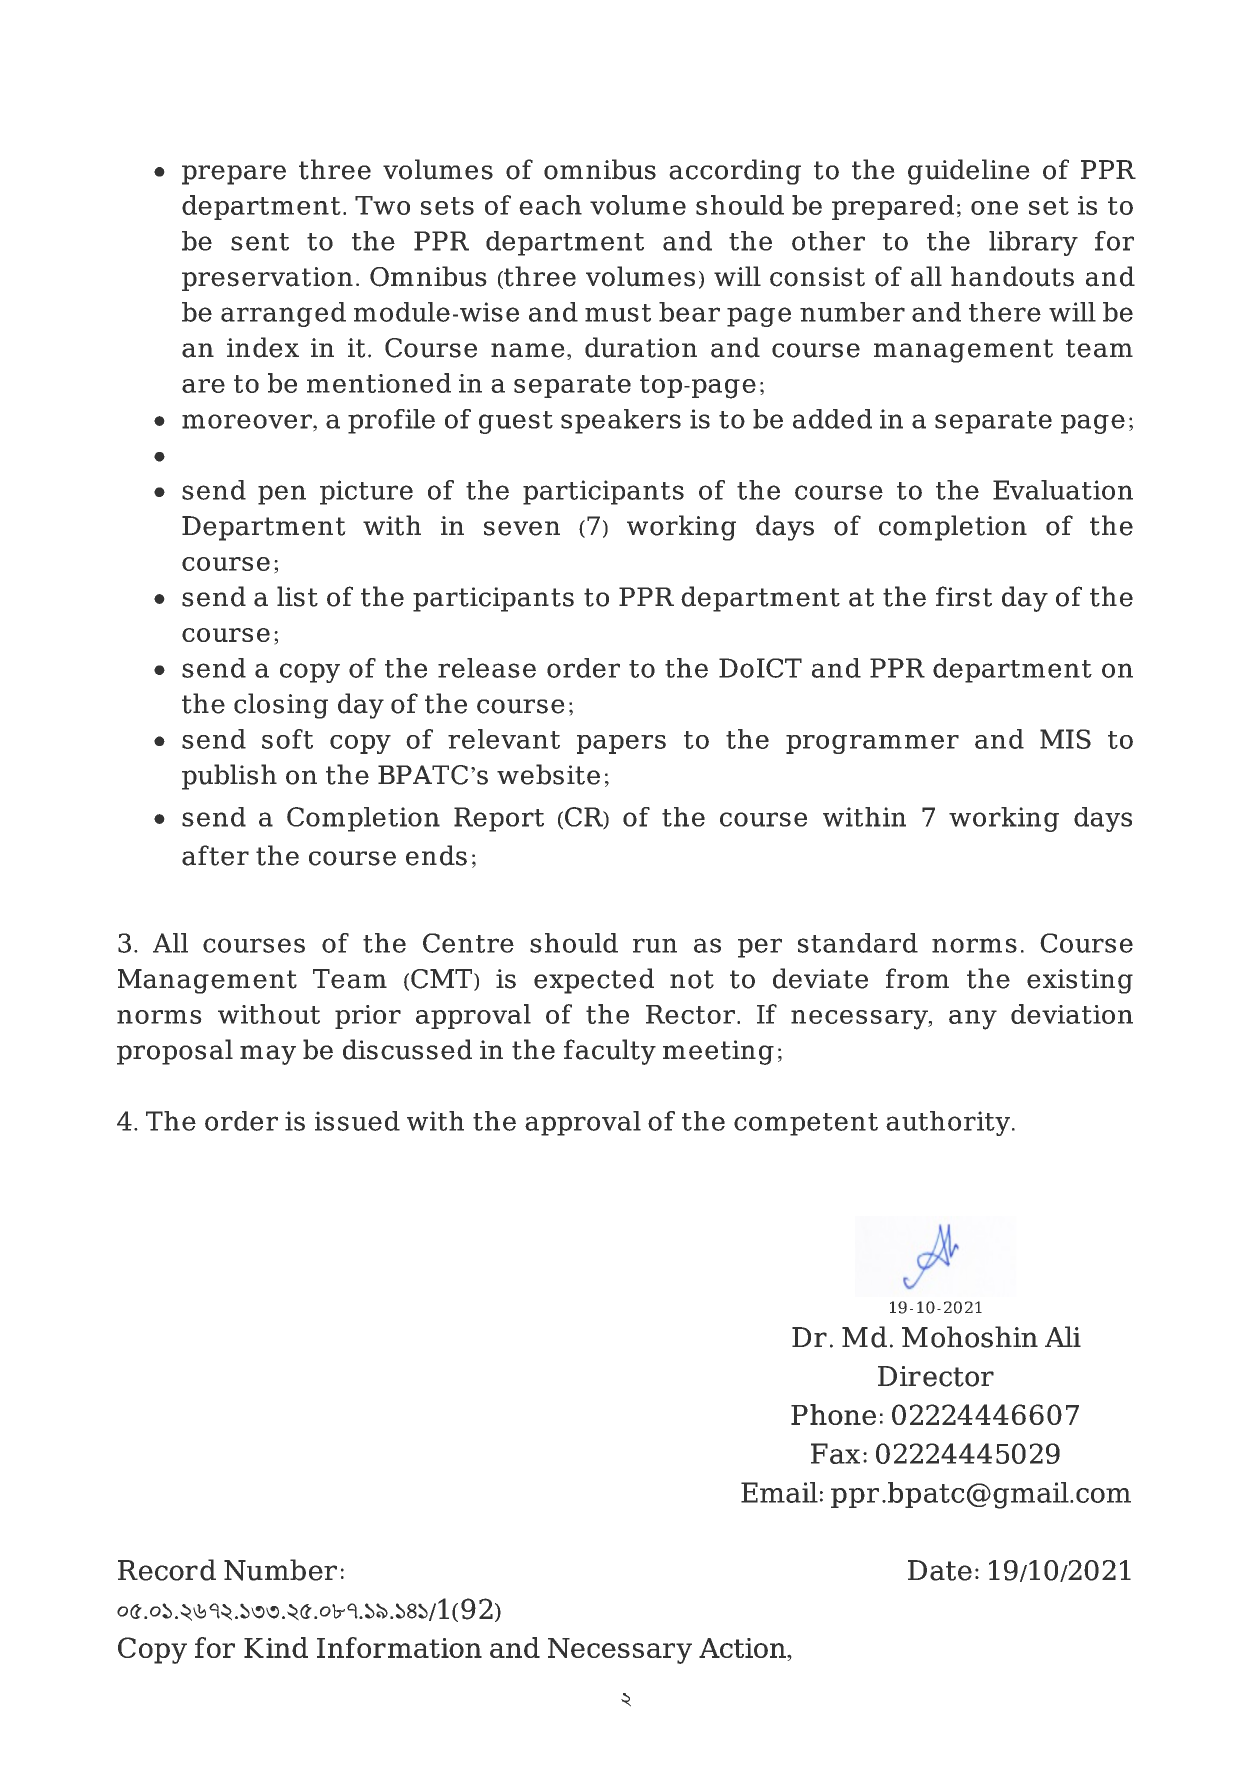 The image size is (1253, 1772). What do you see at coordinates (550, 205) in the page?
I see `each` at bounding box center [550, 205].
